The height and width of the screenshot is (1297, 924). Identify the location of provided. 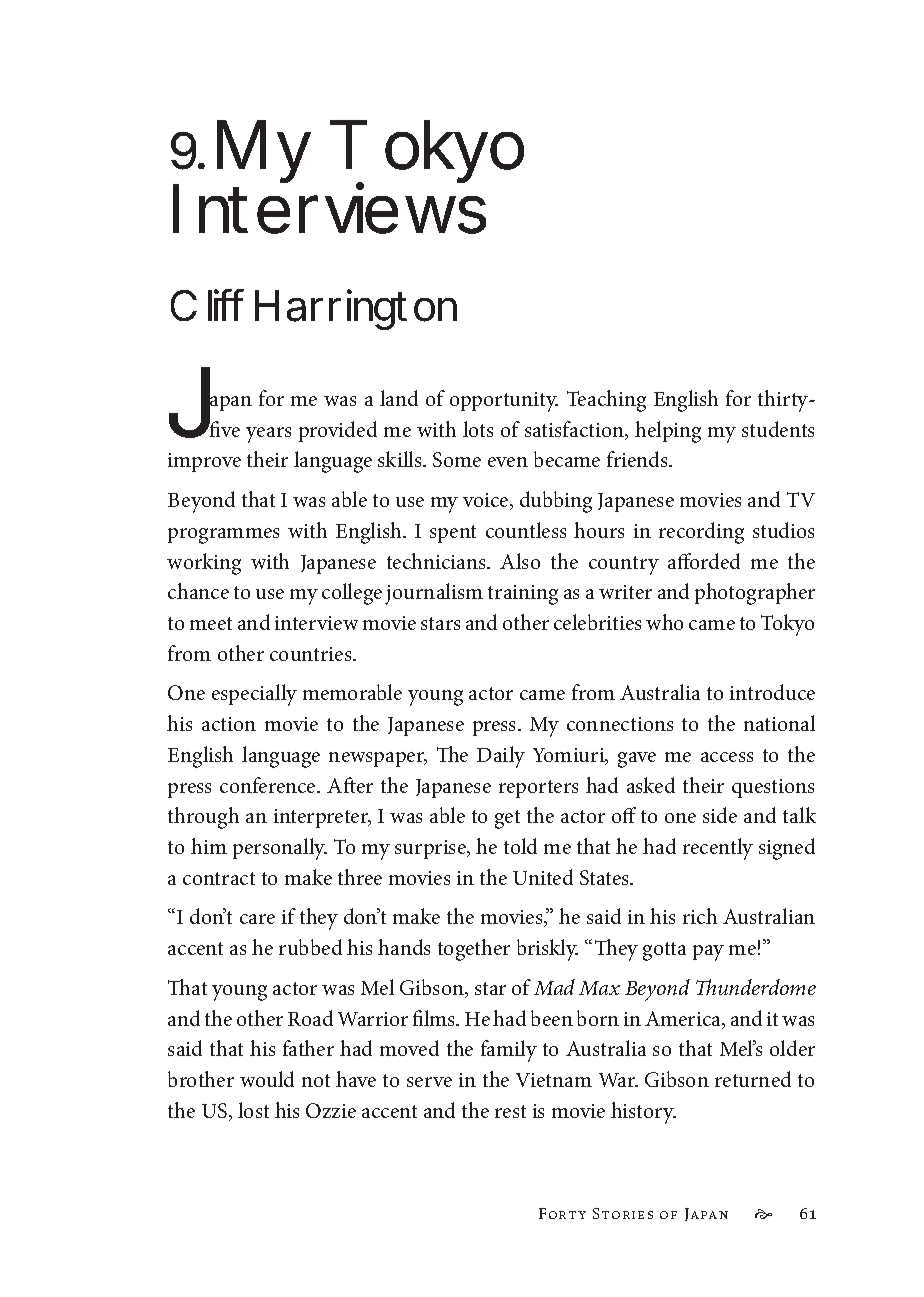
(338, 431).
